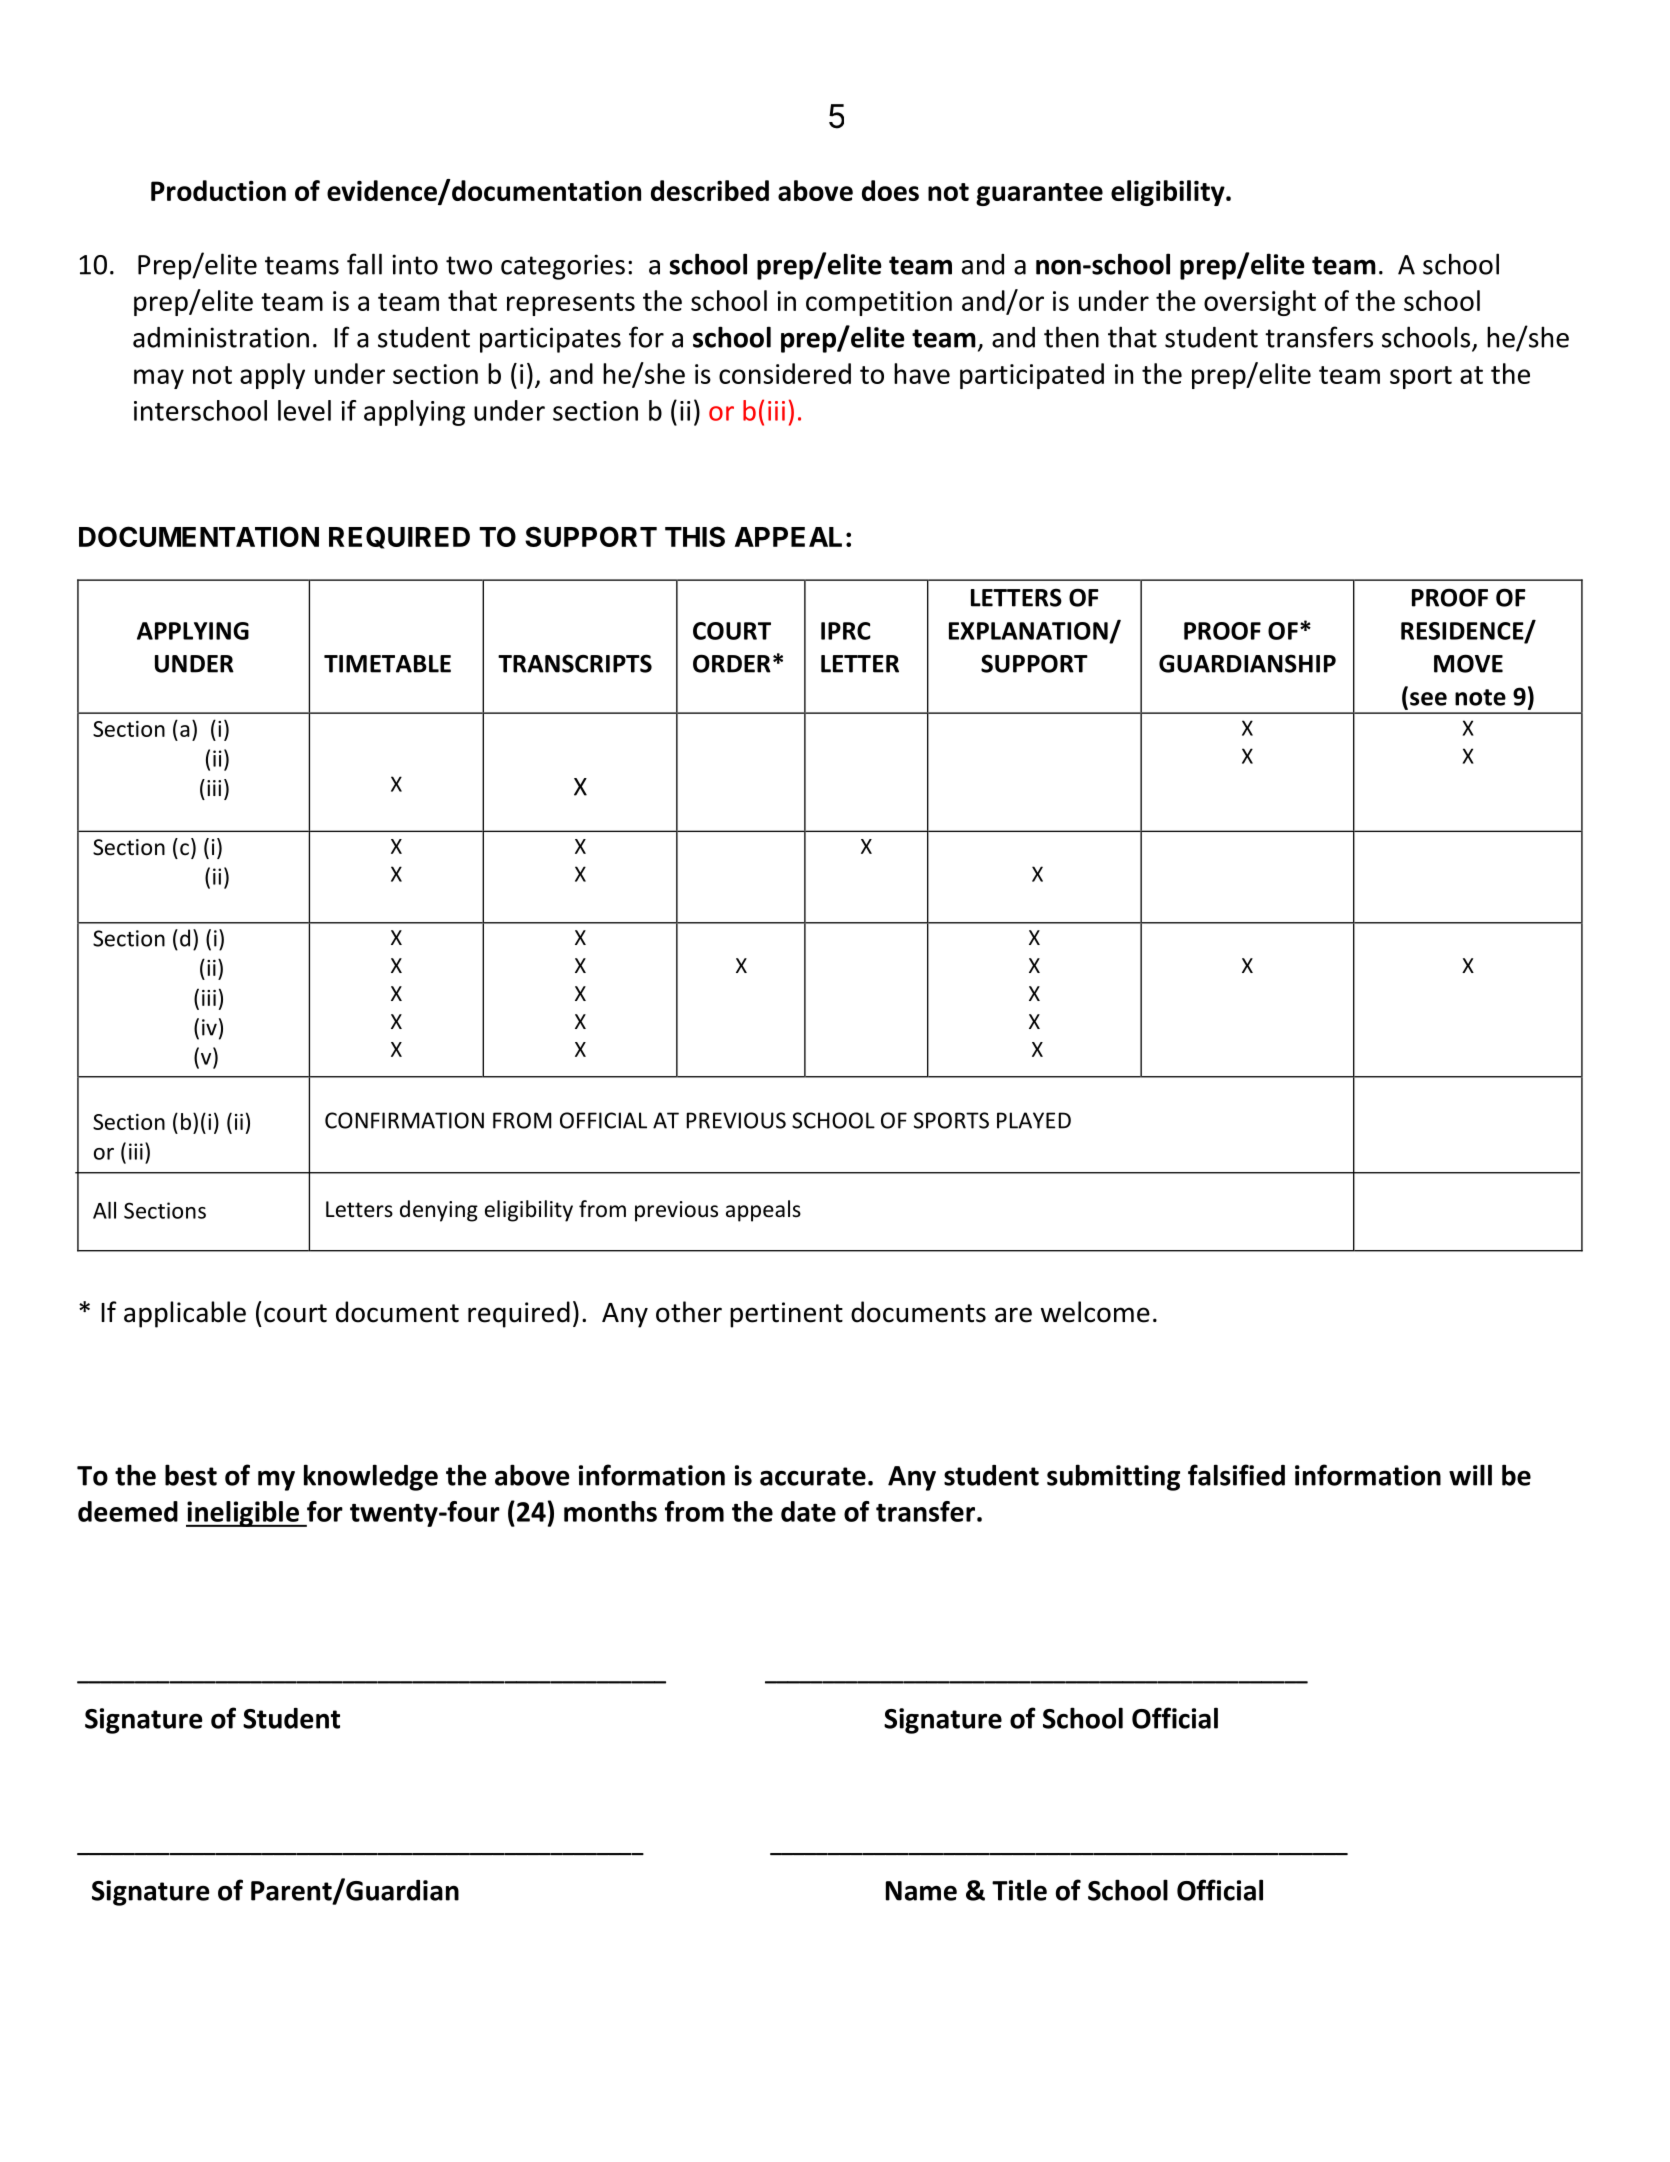 The image size is (1670, 2162). Describe the element at coordinates (890, 190) in the screenshot. I see `does` at that location.
